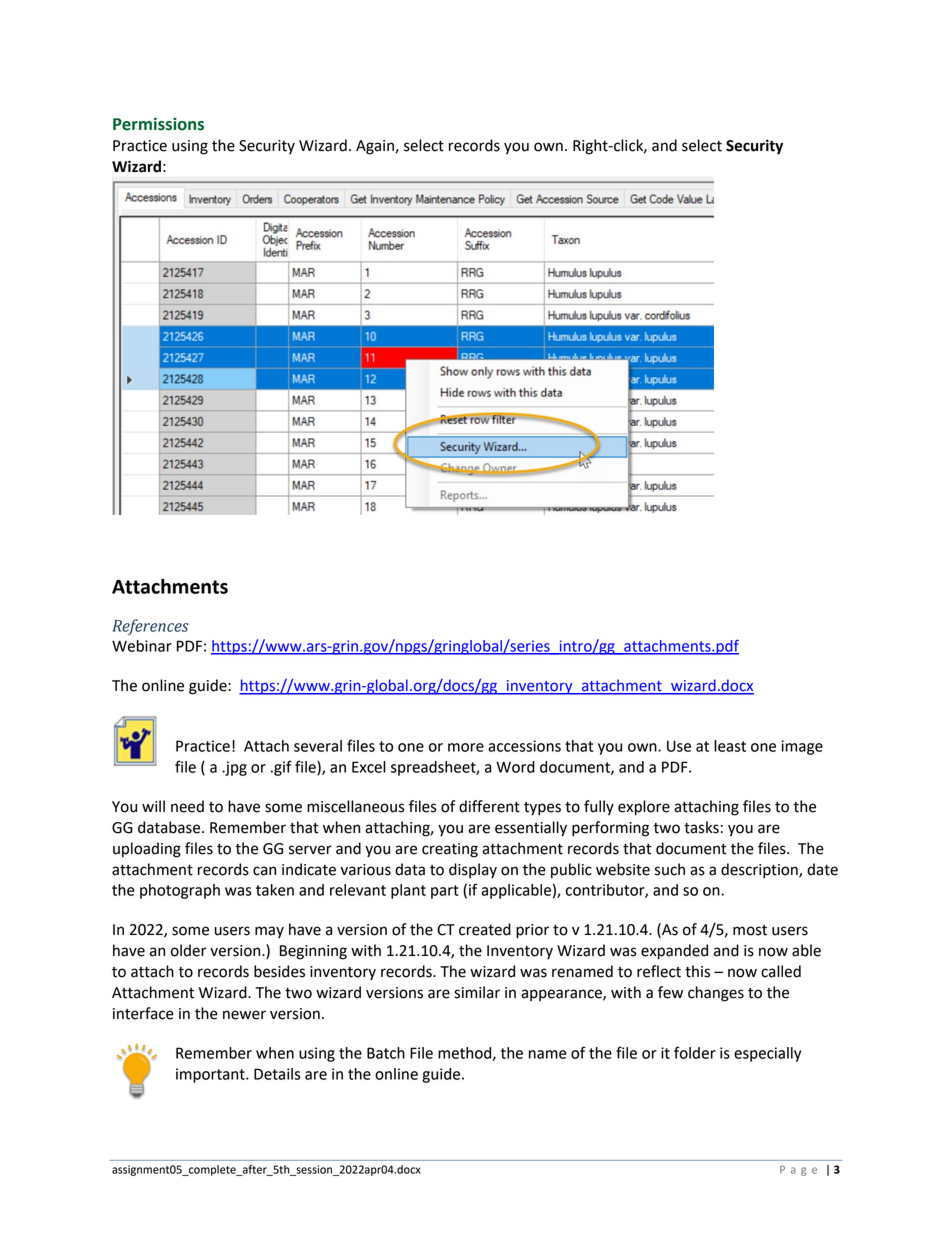 This screenshot has width=952, height=1233. Describe the element at coordinates (767, 1054) in the screenshot. I see `especially` at that location.
